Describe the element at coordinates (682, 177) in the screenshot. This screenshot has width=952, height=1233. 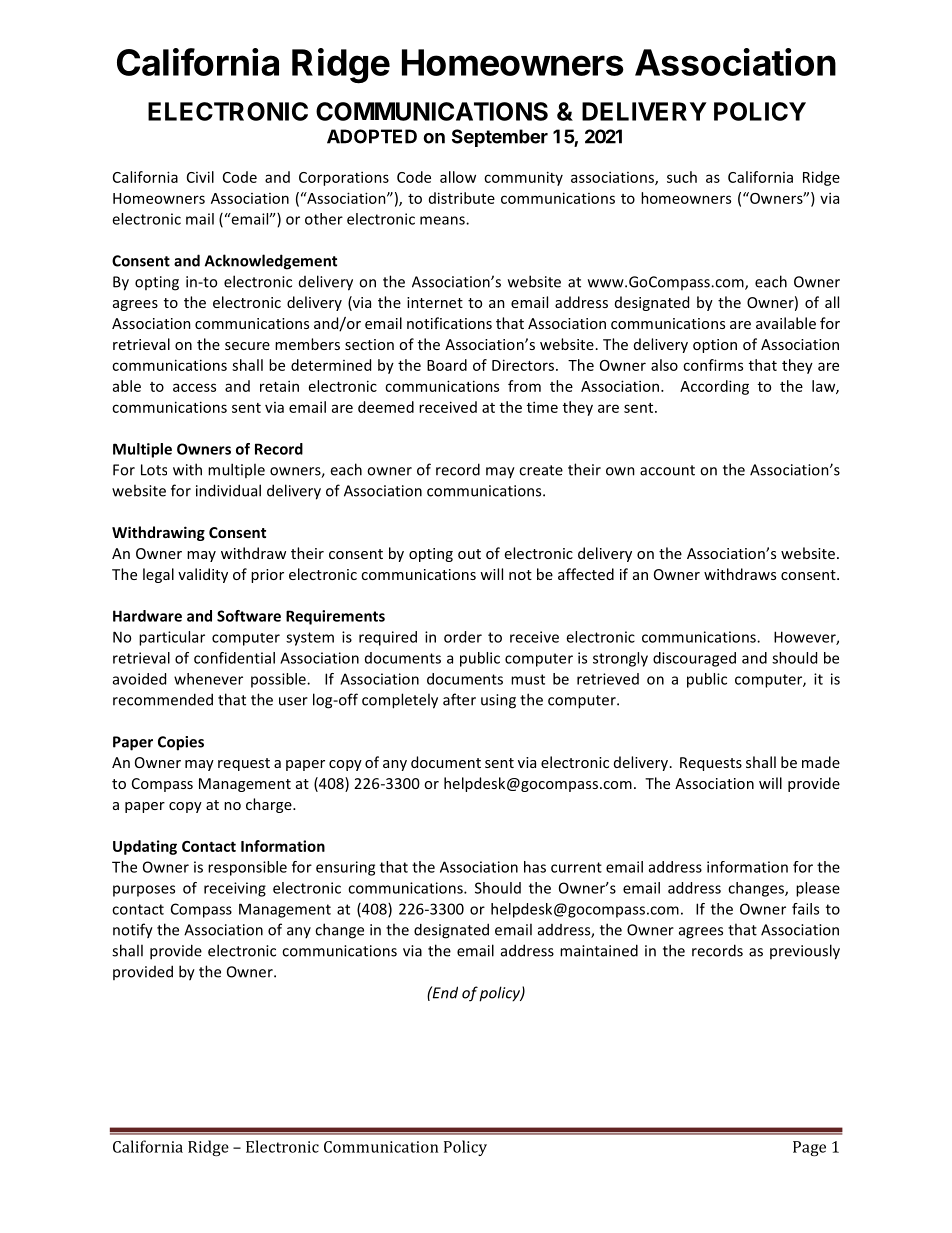
I see `such` at that location.
